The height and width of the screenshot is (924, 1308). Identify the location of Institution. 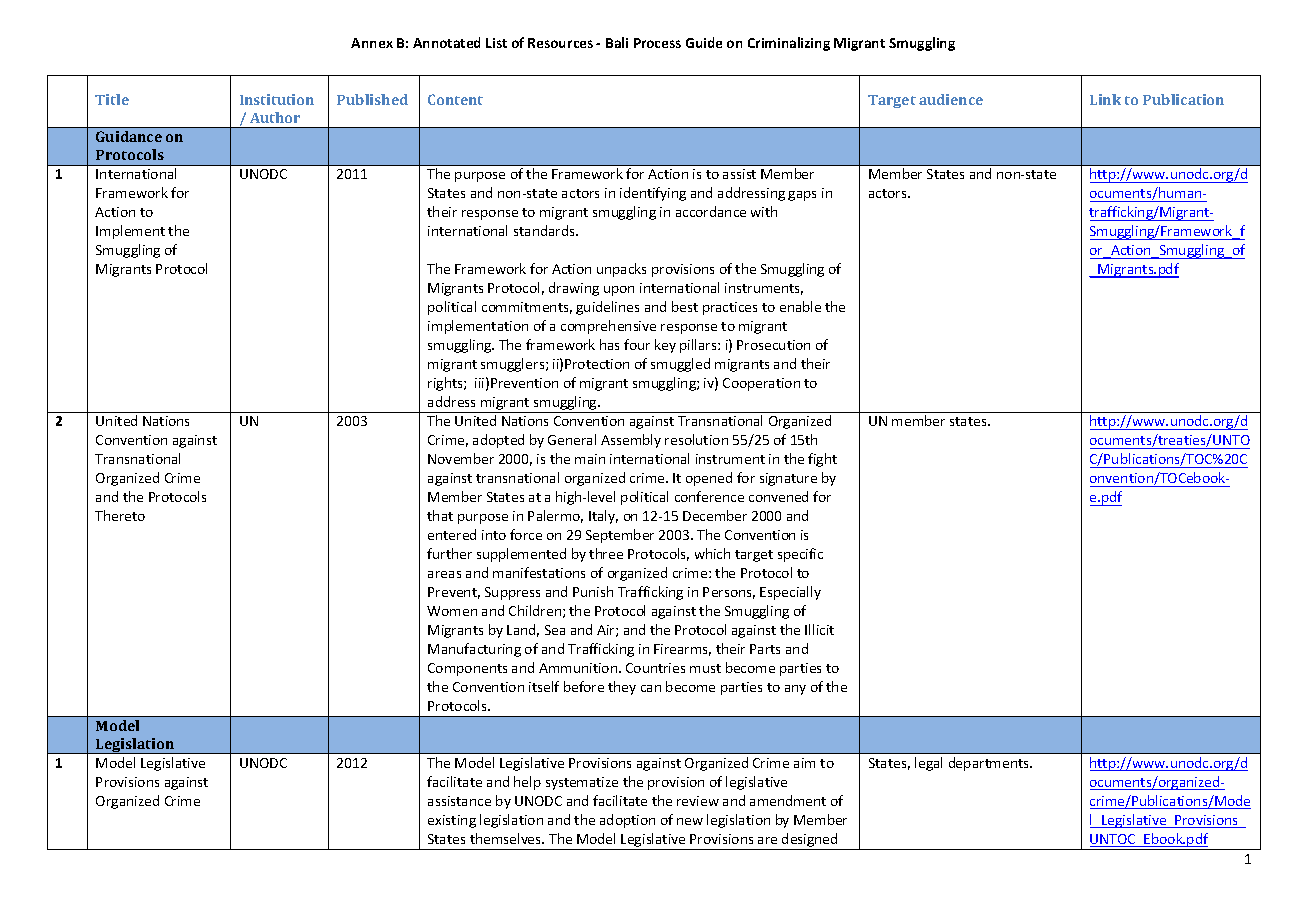
(277, 99).
